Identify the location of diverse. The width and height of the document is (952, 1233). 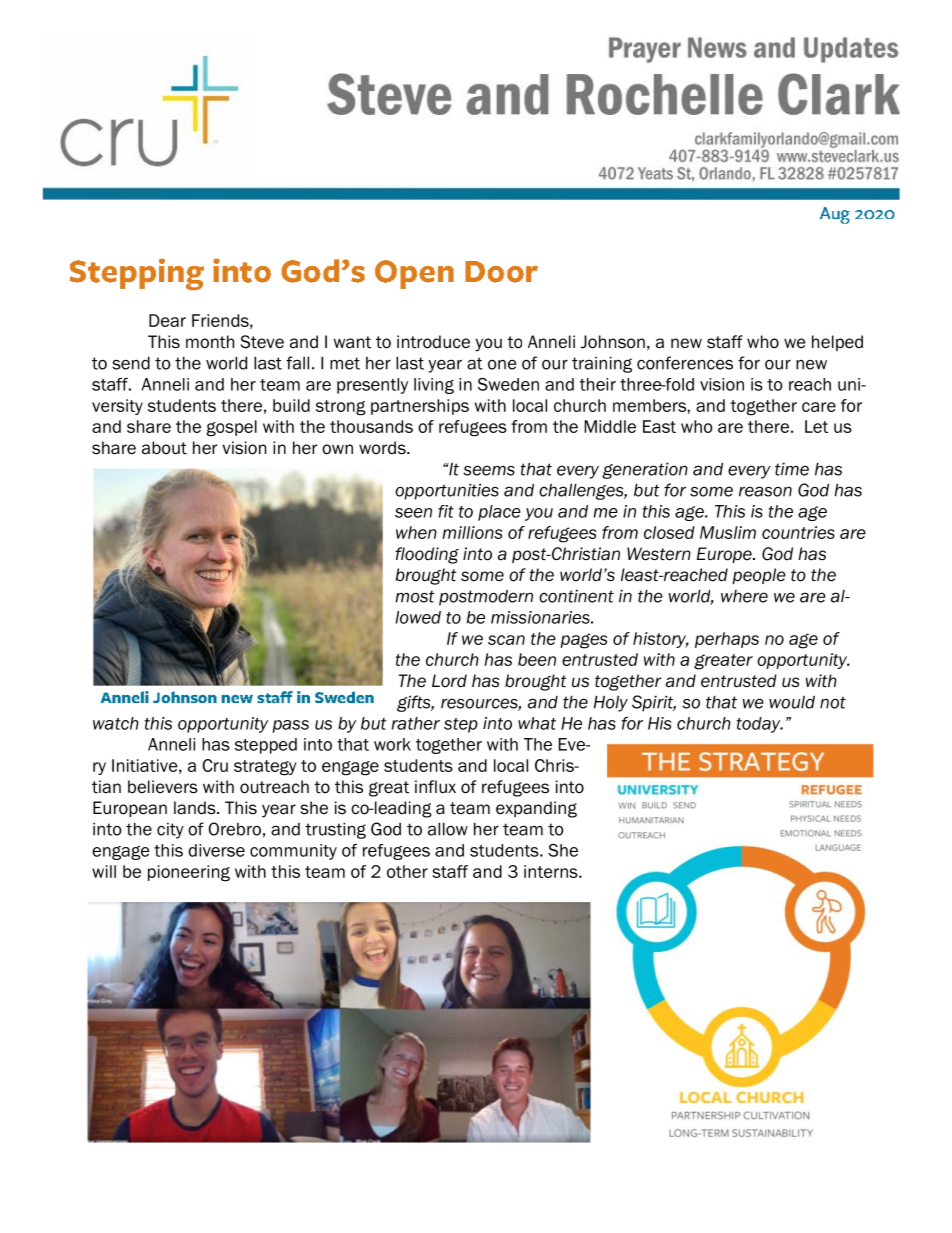
(216, 850).
